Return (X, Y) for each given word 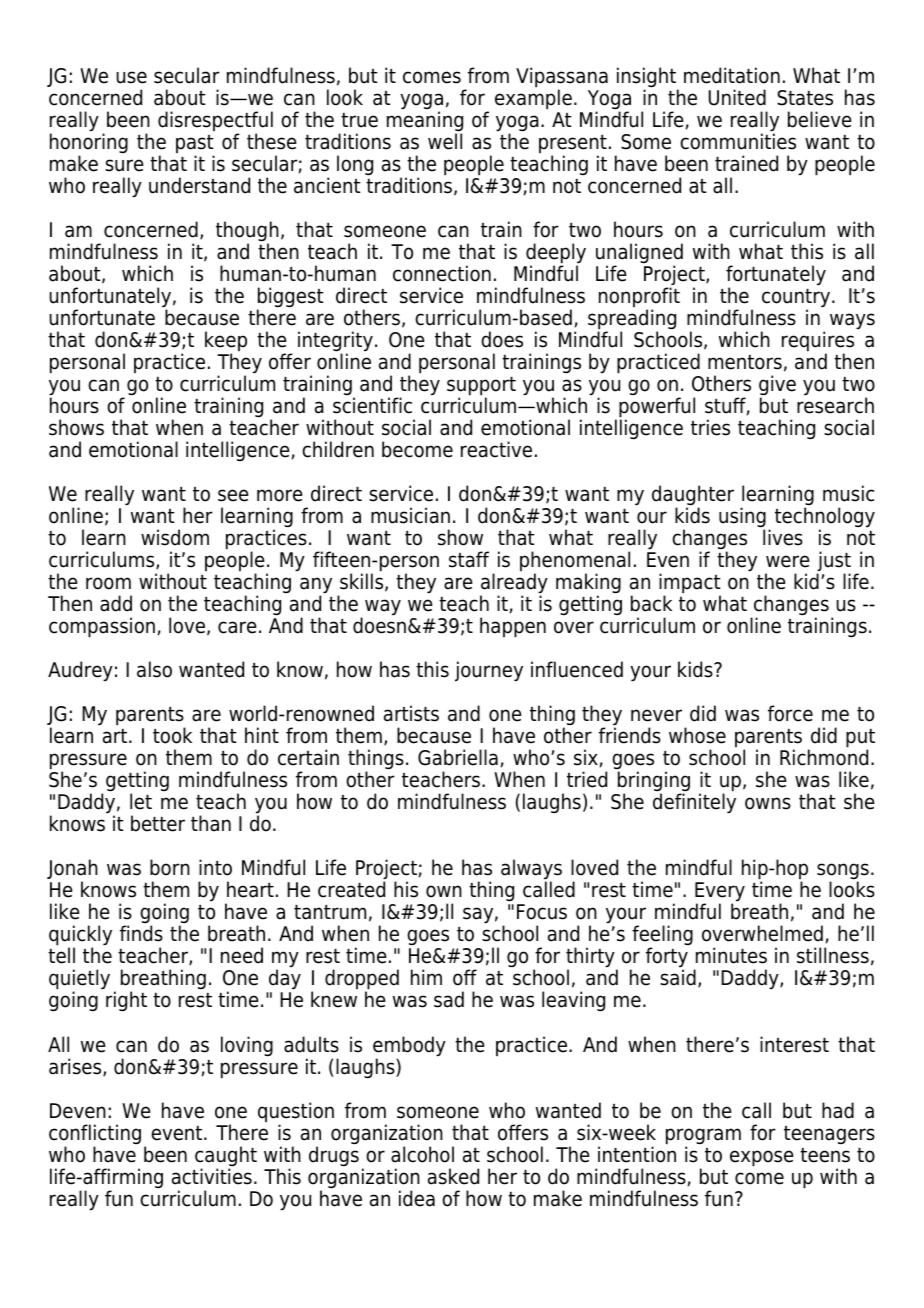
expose (762, 1158)
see (233, 495)
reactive (496, 449)
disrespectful (215, 122)
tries (710, 427)
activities (212, 1176)
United (737, 97)
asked (453, 1176)
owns (768, 803)
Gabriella (458, 757)
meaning (425, 121)
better (158, 823)
